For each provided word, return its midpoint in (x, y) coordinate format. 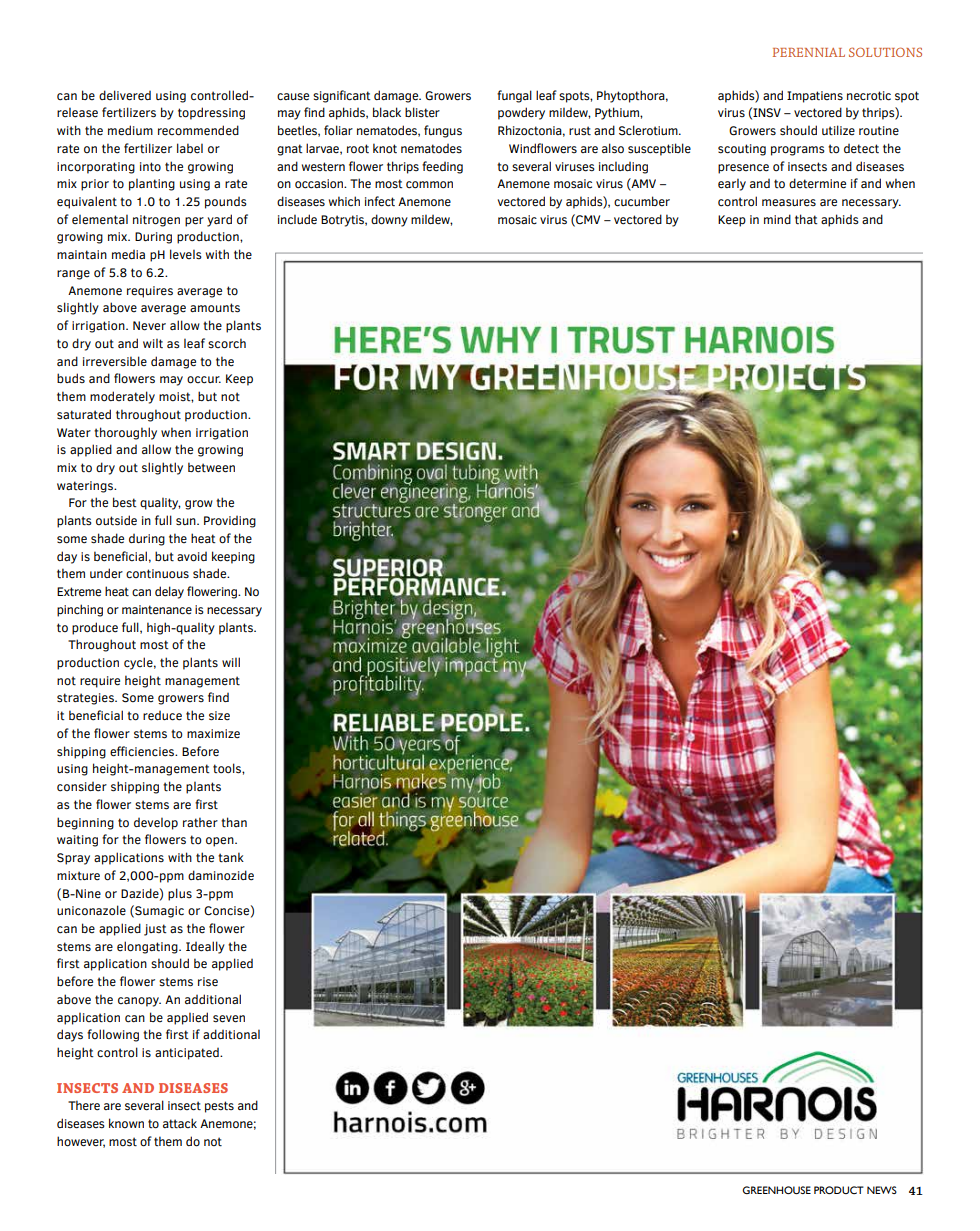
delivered (125, 95)
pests (219, 1107)
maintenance (157, 610)
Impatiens (815, 97)
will (231, 662)
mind (777, 219)
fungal (514, 96)
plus (180, 894)
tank (231, 857)
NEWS (882, 1190)
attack (180, 1123)
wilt (153, 343)
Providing (230, 522)
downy (389, 220)
